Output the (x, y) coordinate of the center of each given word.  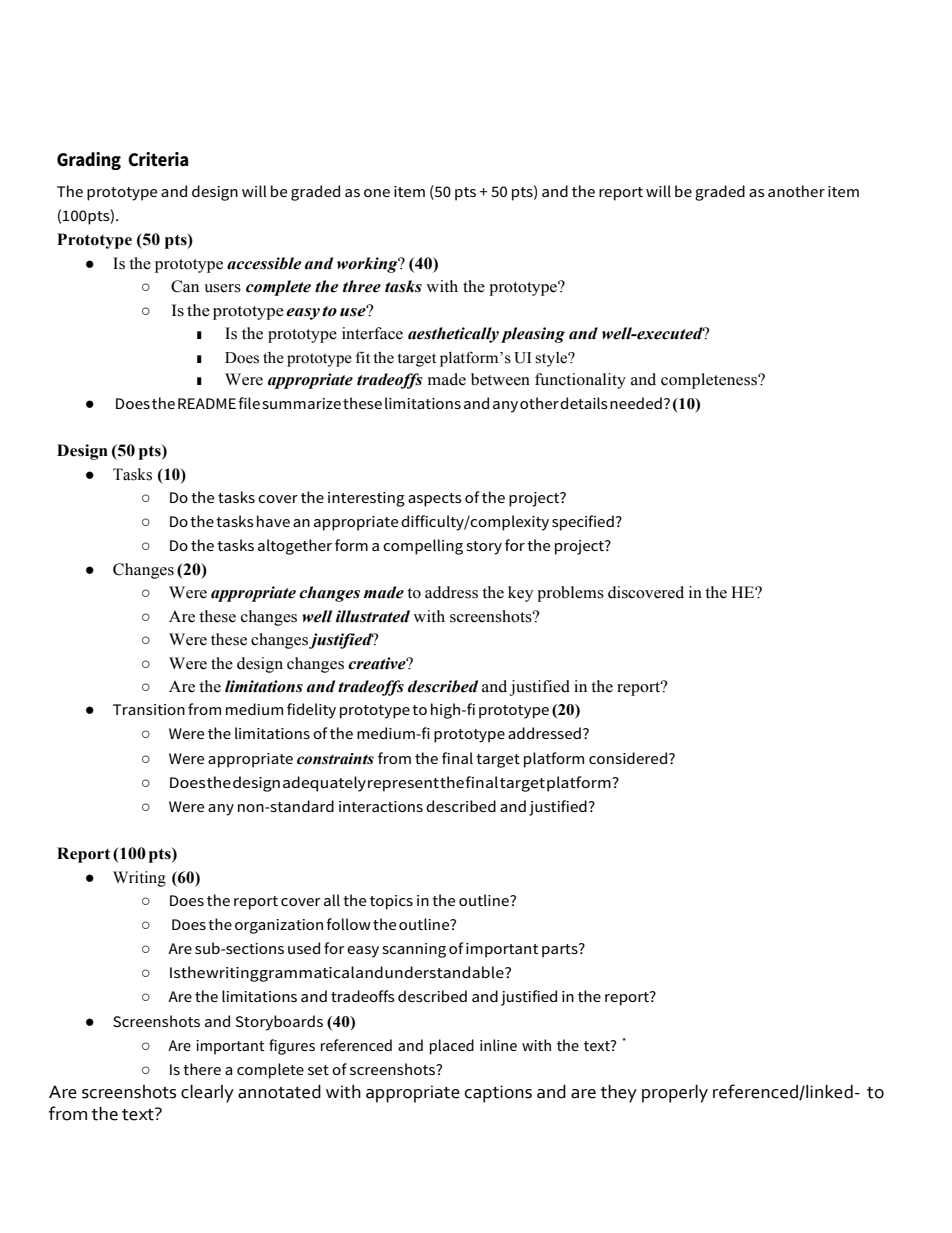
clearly (207, 1094)
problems (570, 594)
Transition (149, 709)
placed (452, 1047)
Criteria (158, 159)
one (377, 193)
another (796, 191)
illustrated (373, 616)
